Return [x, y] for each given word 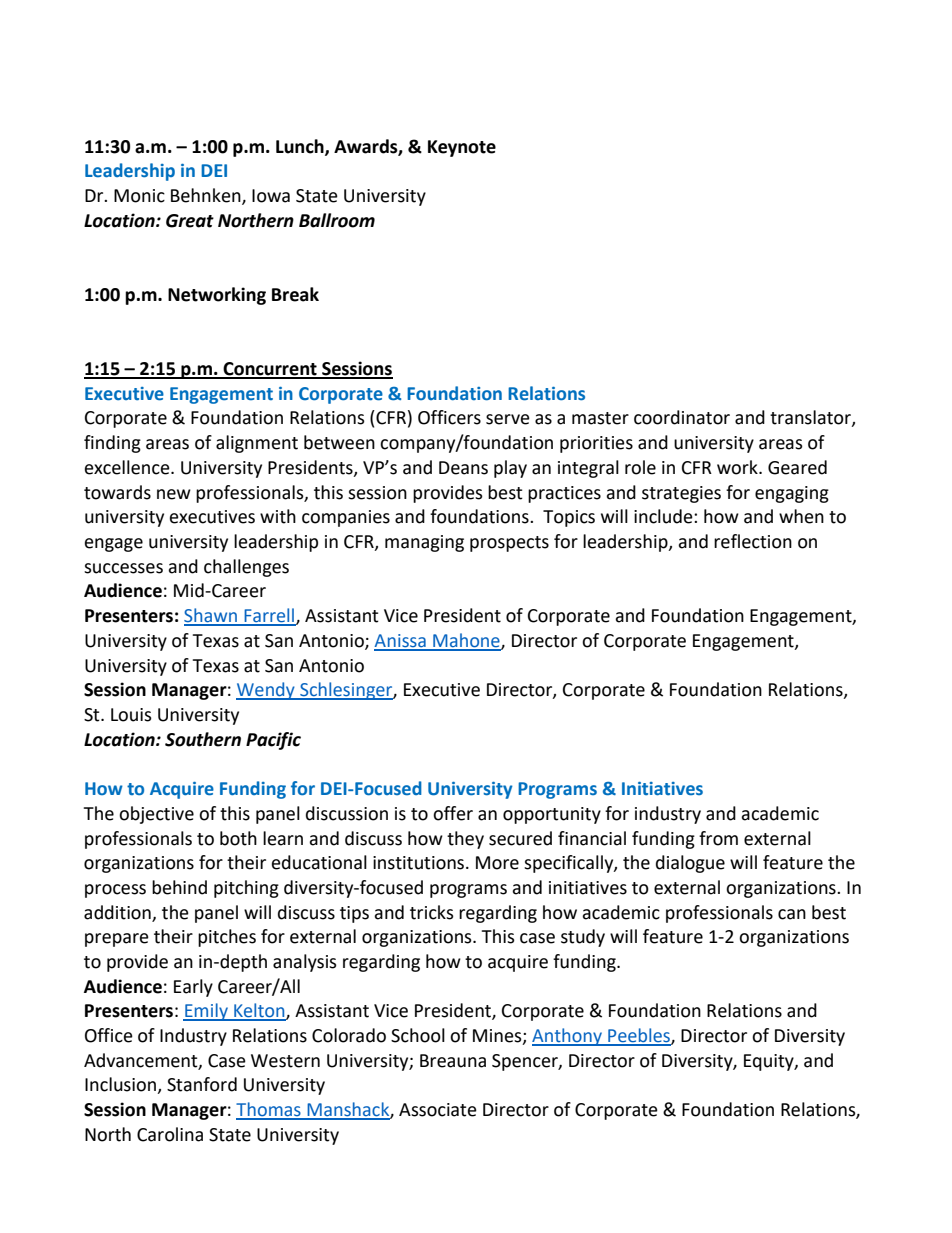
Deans [463, 468]
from [718, 838]
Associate [438, 1110]
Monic [139, 196]
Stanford [202, 1084]
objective [156, 815]
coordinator [682, 417]
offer [453, 813]
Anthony [568, 1037]
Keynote [462, 148]
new [174, 494]
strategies [681, 494]
